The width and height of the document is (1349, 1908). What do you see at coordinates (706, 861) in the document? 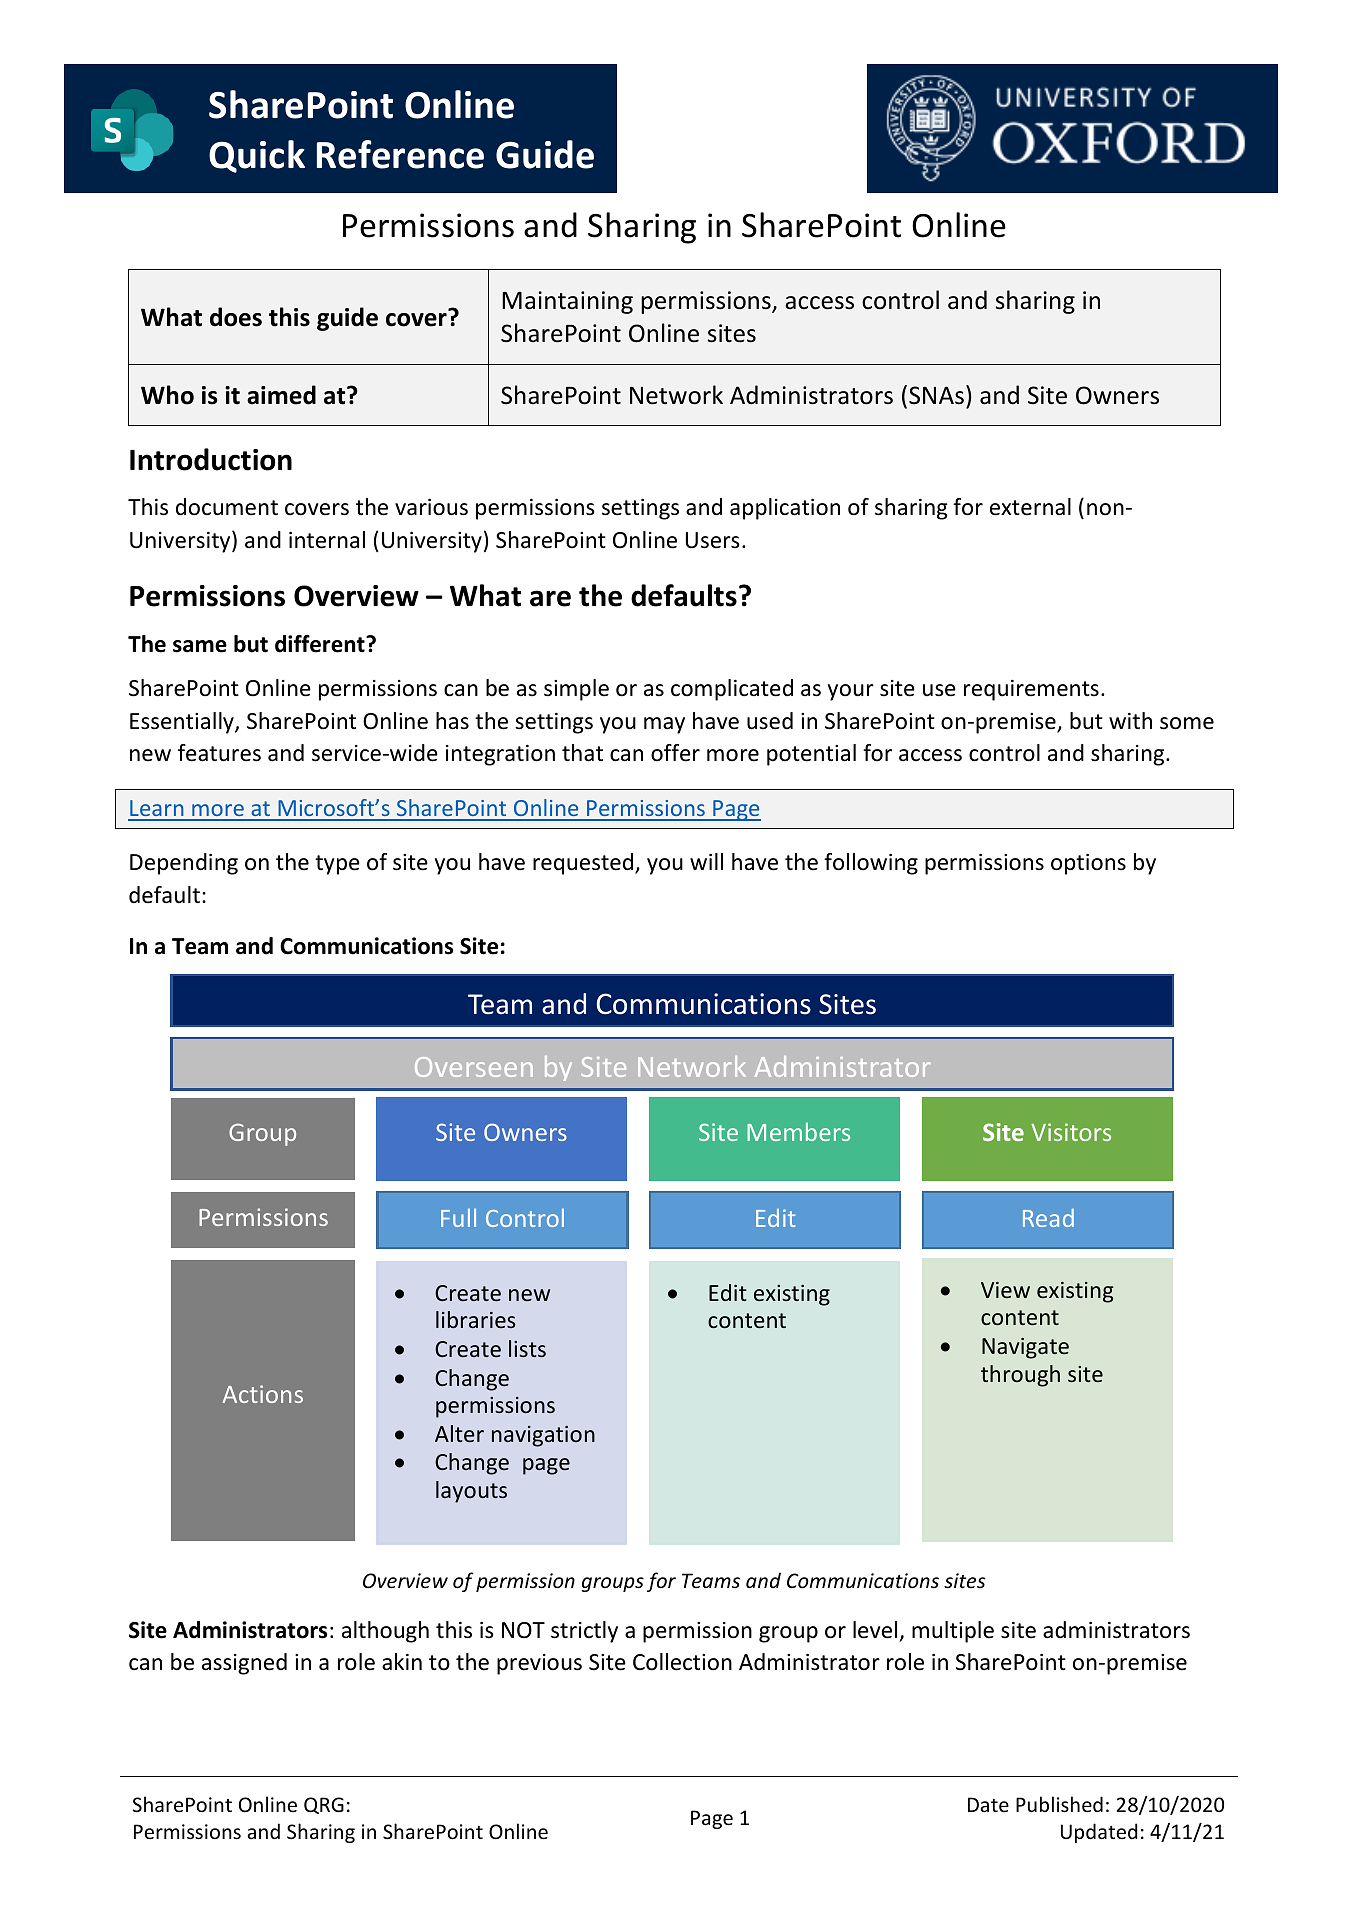
I see `will` at bounding box center [706, 861].
